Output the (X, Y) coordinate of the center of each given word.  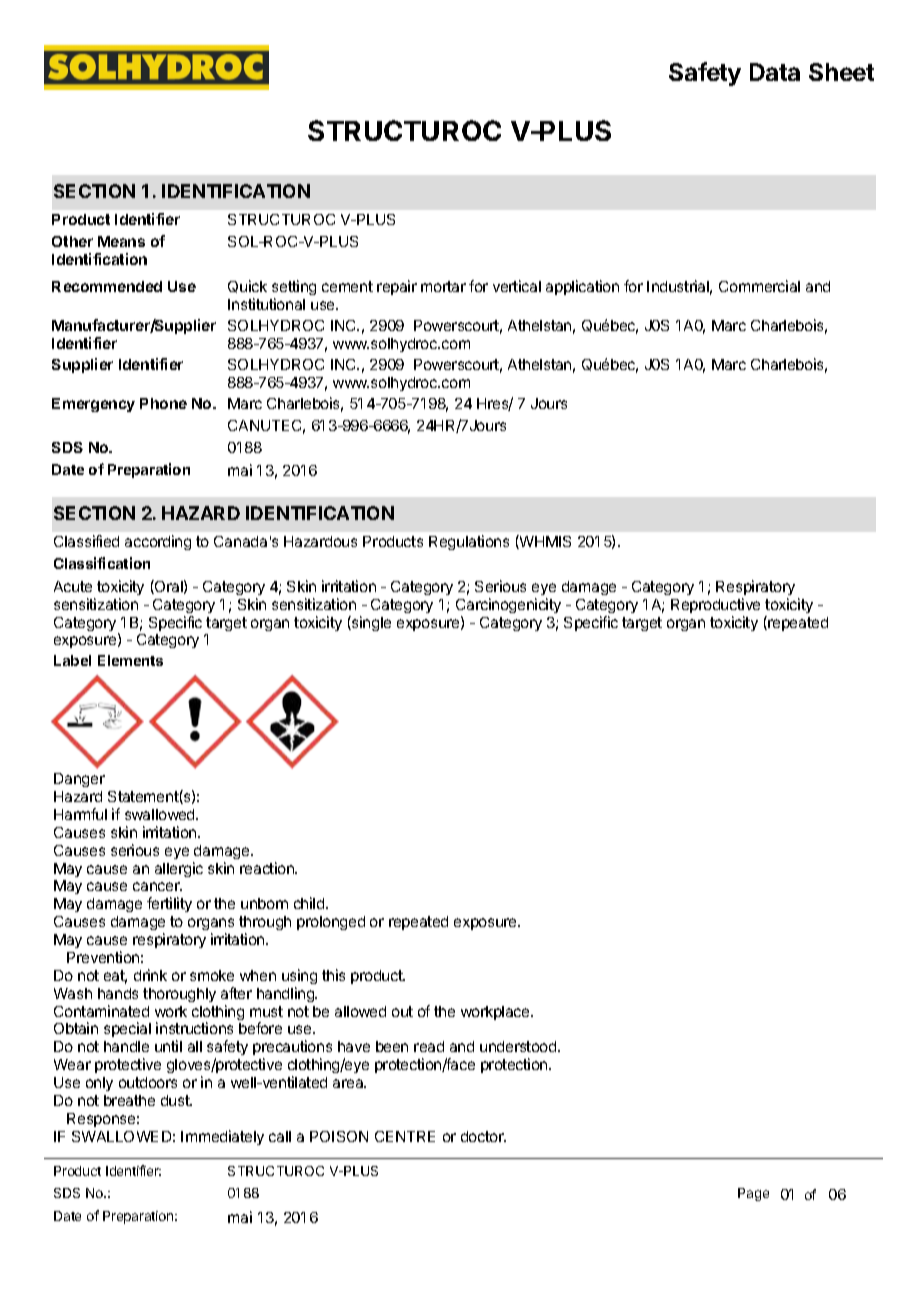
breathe (129, 1100)
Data (775, 72)
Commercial (759, 286)
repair (397, 287)
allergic (179, 869)
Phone (163, 403)
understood (519, 1046)
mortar (443, 286)
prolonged (331, 923)
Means (121, 241)
